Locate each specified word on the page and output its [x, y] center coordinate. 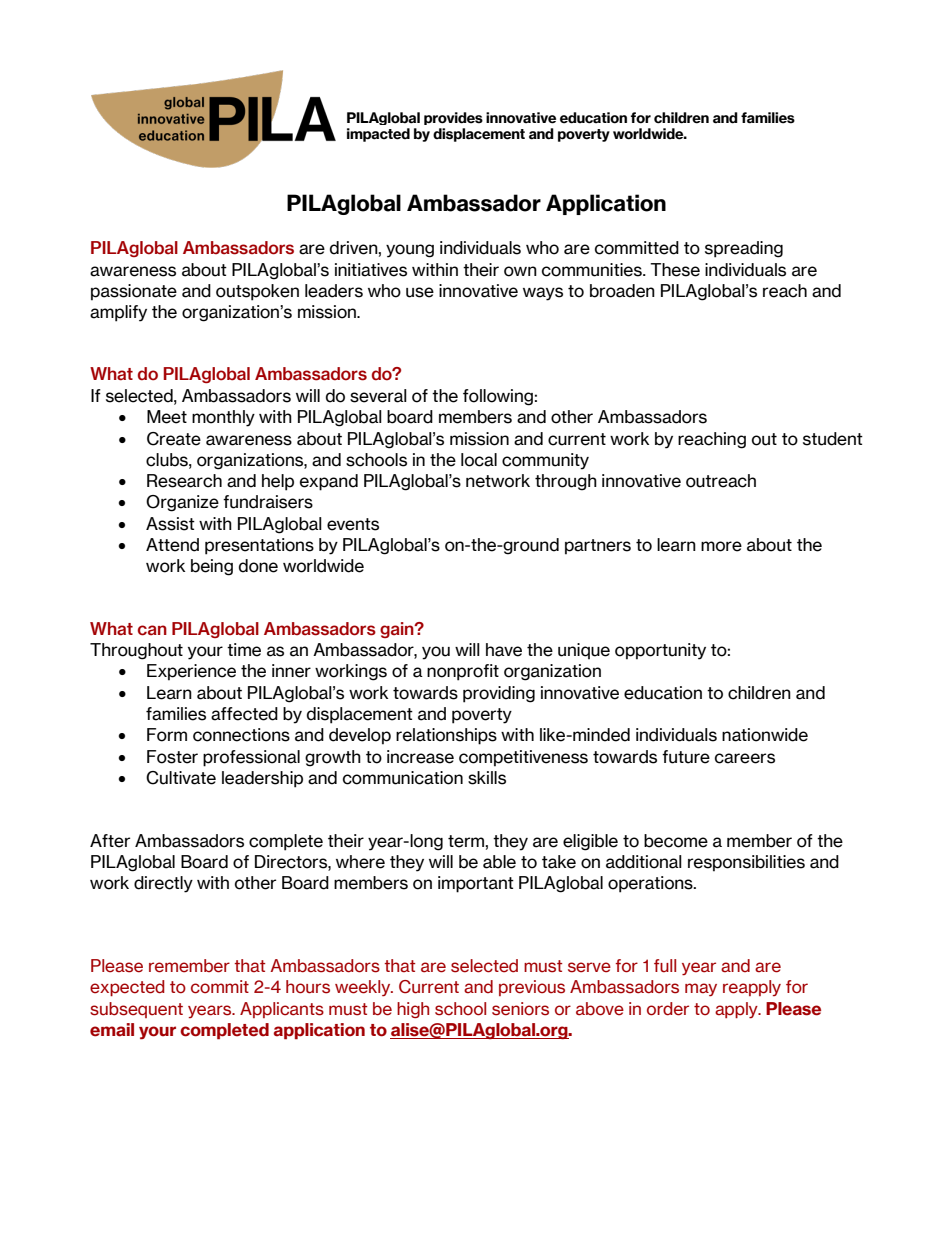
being [212, 567]
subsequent [136, 1010]
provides [453, 118]
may [701, 989]
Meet [167, 417]
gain [398, 630]
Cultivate [181, 778]
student [833, 439]
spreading [744, 249]
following [498, 397]
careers [745, 758]
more [721, 546]
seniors [520, 1009]
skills [487, 778]
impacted [378, 135]
